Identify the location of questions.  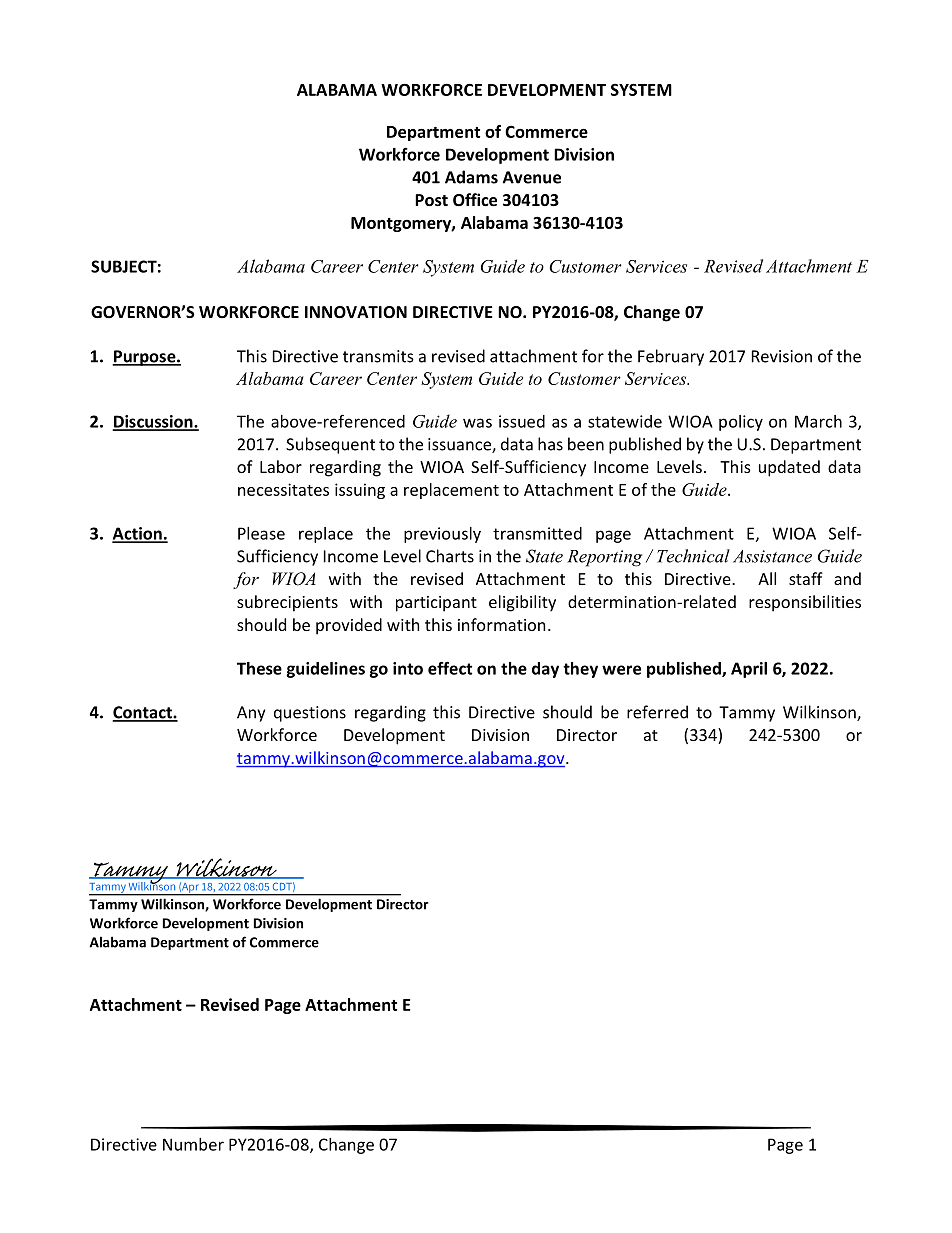
(310, 714).
